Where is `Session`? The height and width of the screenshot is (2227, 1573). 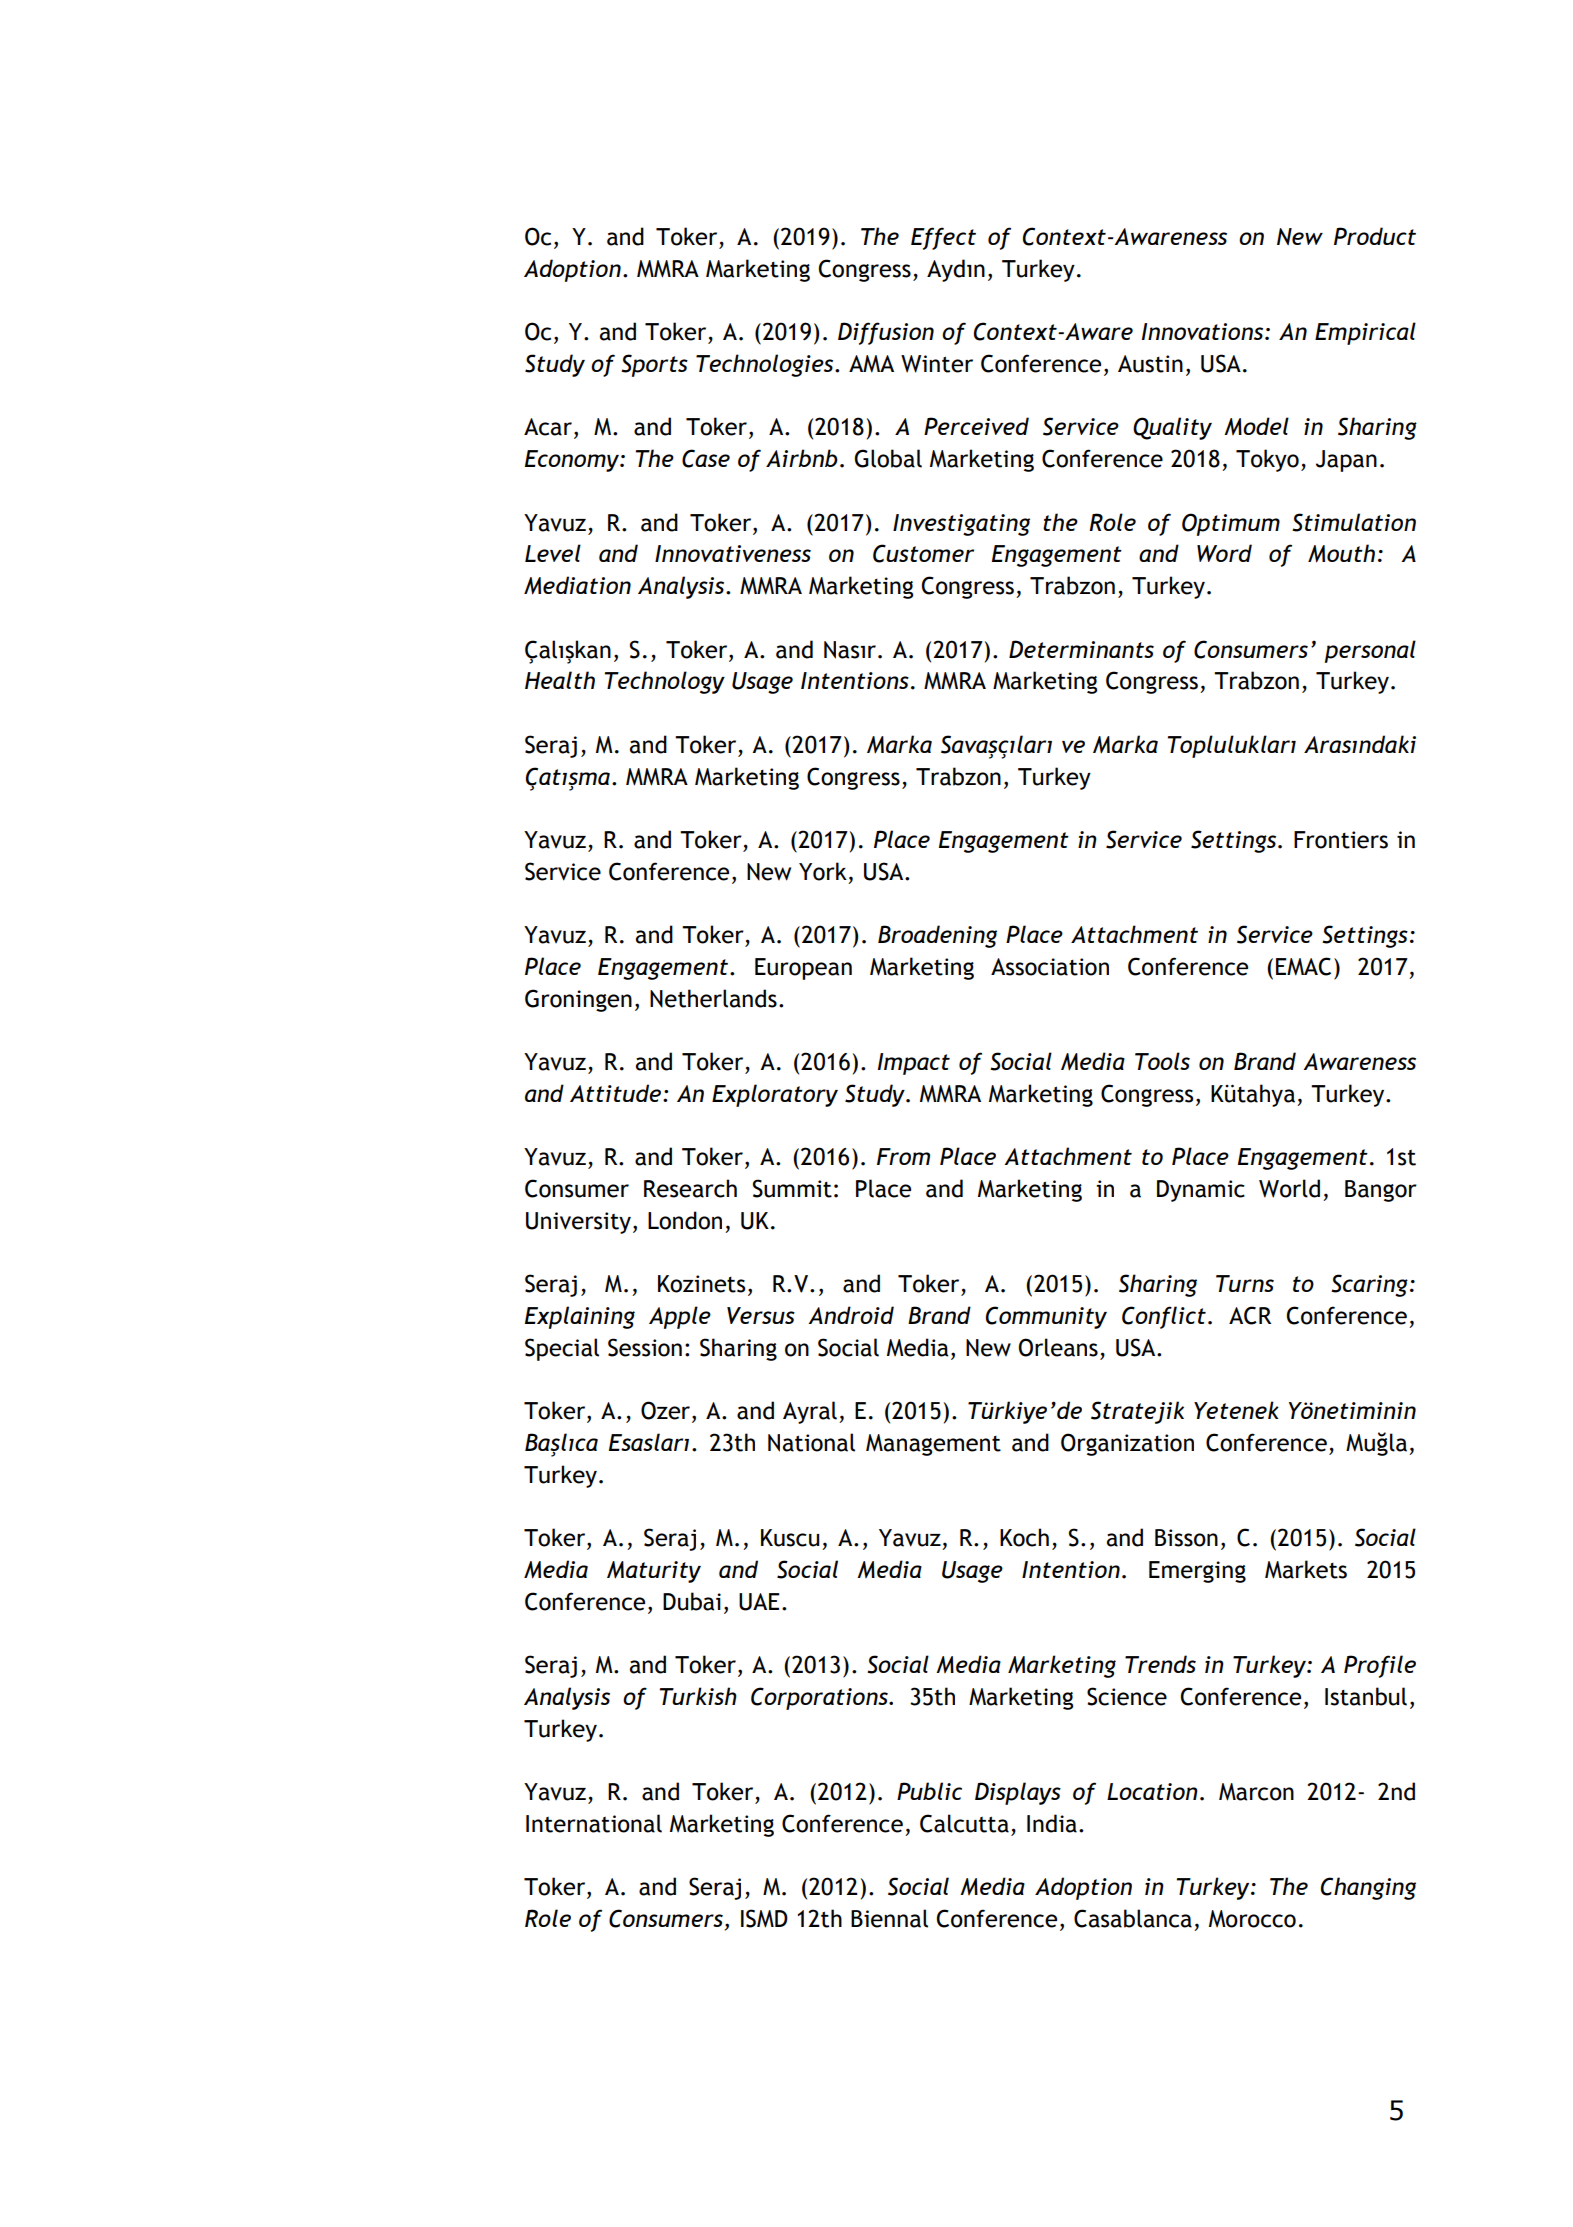
Session is located at coordinates (645, 1347).
